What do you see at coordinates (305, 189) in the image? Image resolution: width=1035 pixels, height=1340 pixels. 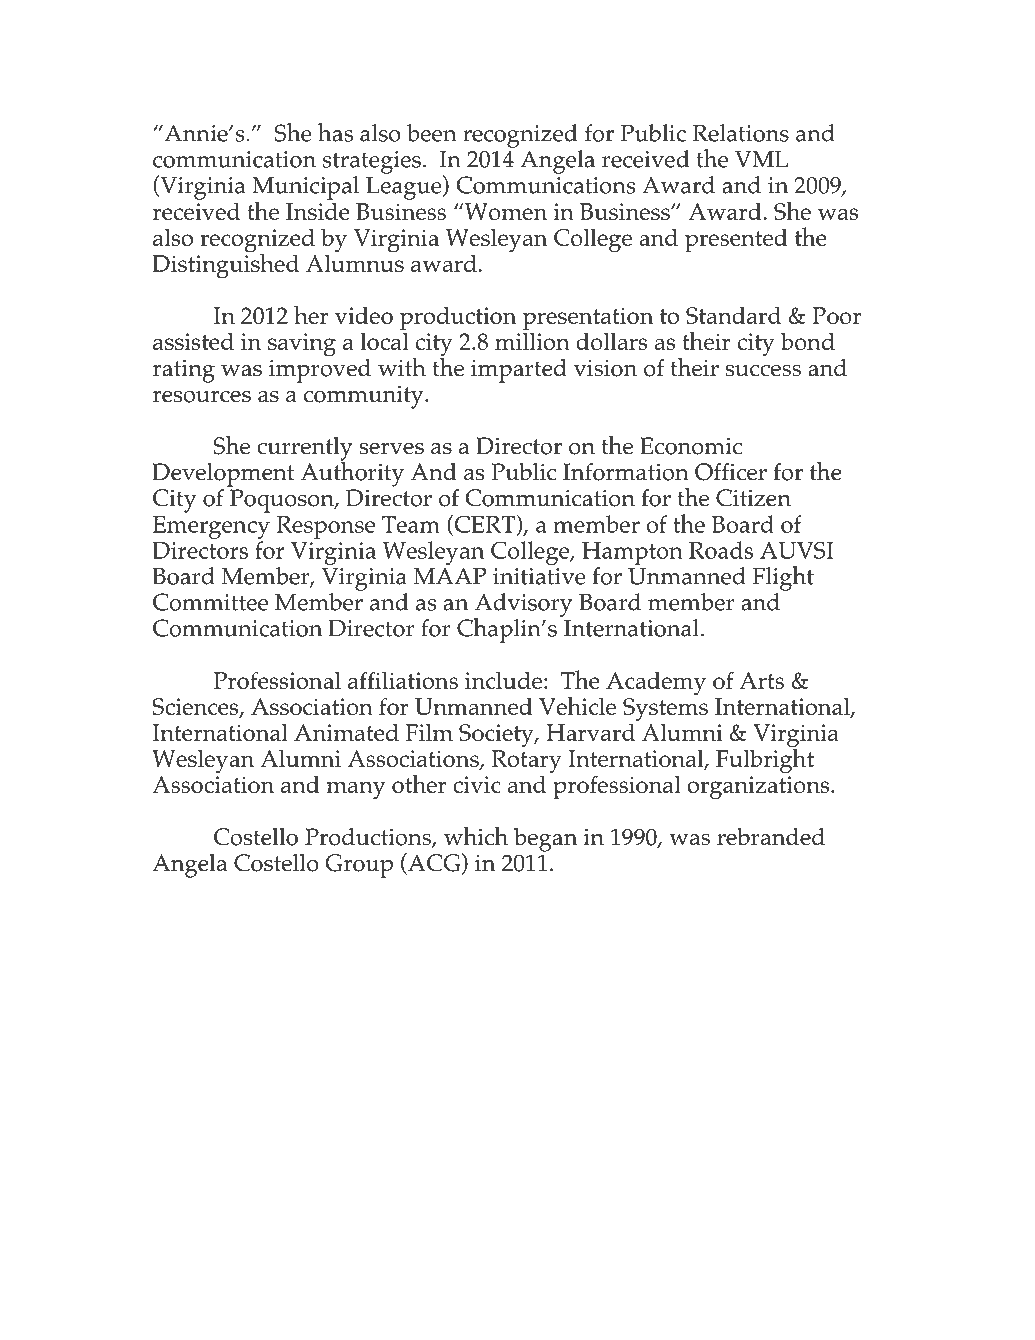 I see `Municipal` at bounding box center [305, 189].
